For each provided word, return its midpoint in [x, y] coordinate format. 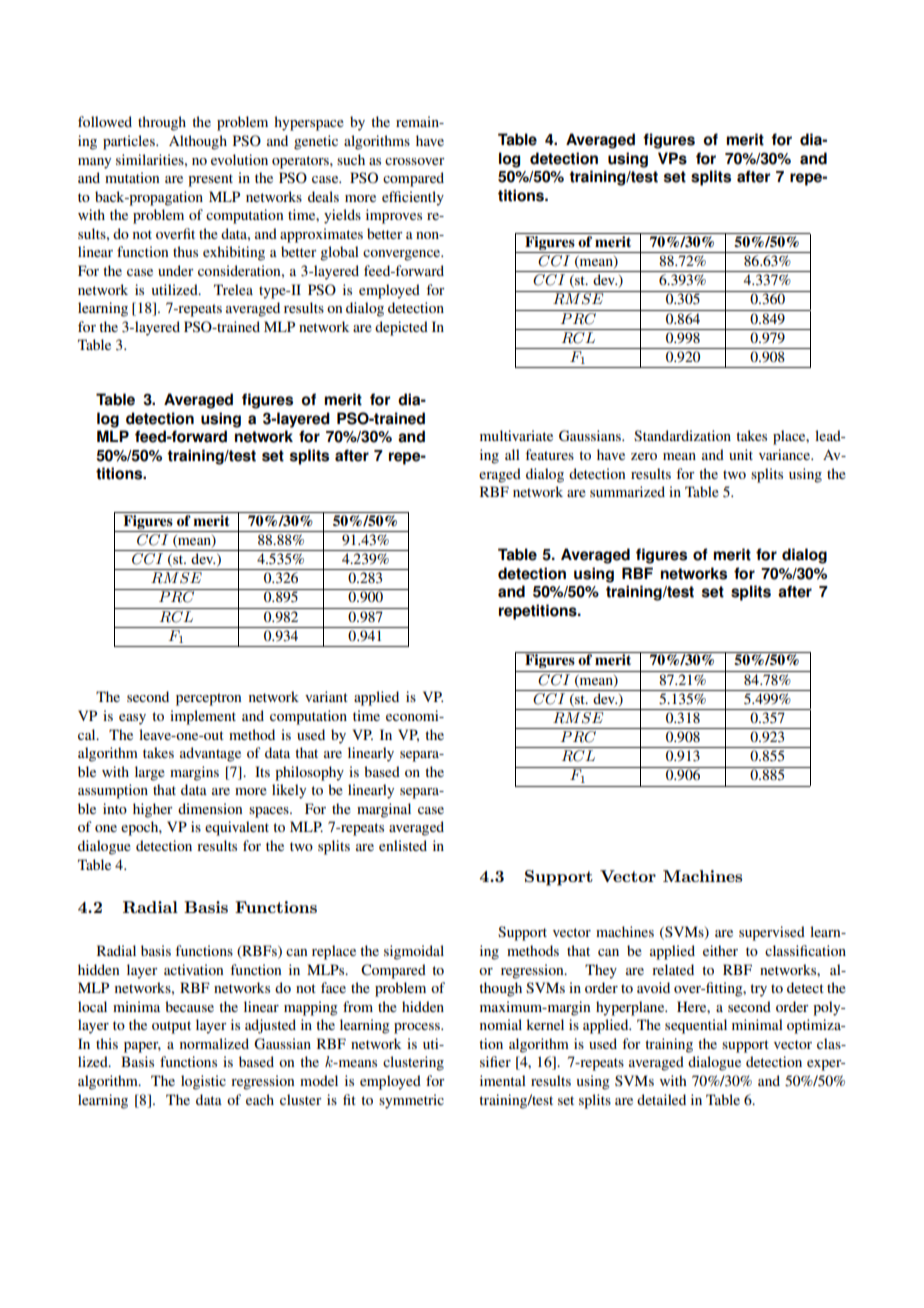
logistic [203, 1082]
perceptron [208, 699]
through [162, 123]
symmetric [411, 1101]
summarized [627, 491]
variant [326, 696]
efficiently [413, 198]
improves [394, 216]
